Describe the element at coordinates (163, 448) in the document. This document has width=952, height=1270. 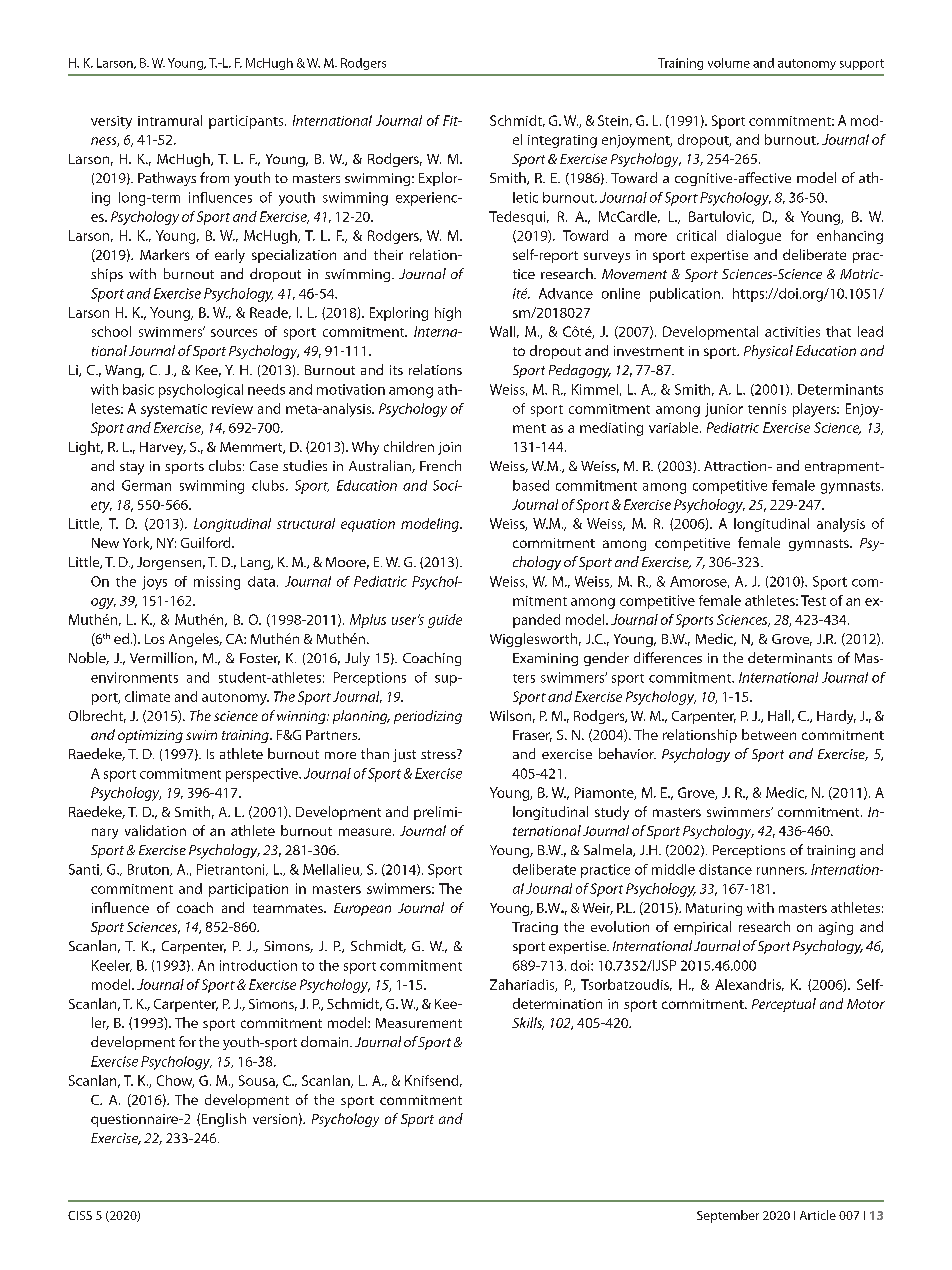
I see `Harvey` at that location.
